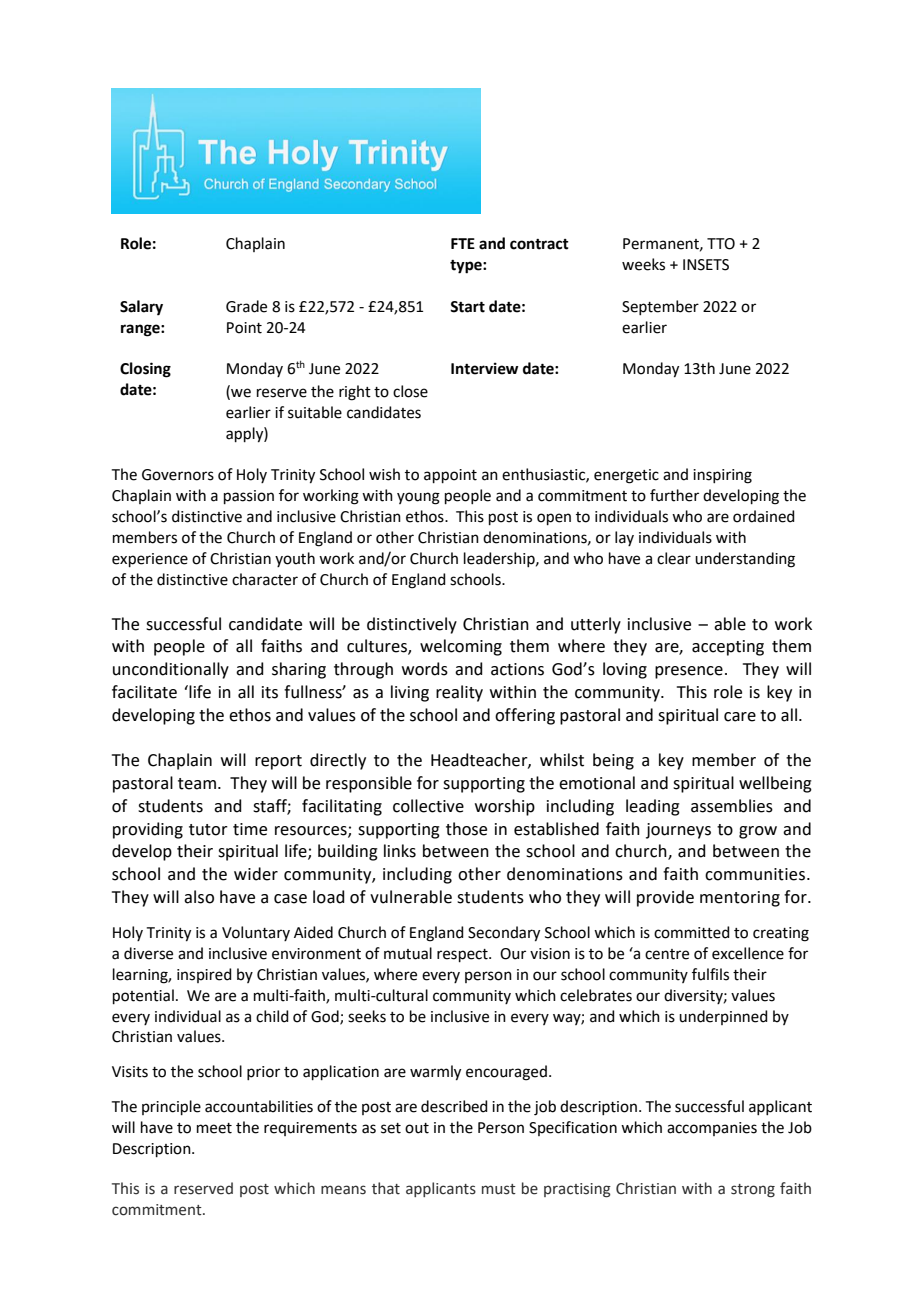 The width and height of the image is (924, 1308). Describe the element at coordinates (214, 1128) in the image. I see `meet` at that location.
